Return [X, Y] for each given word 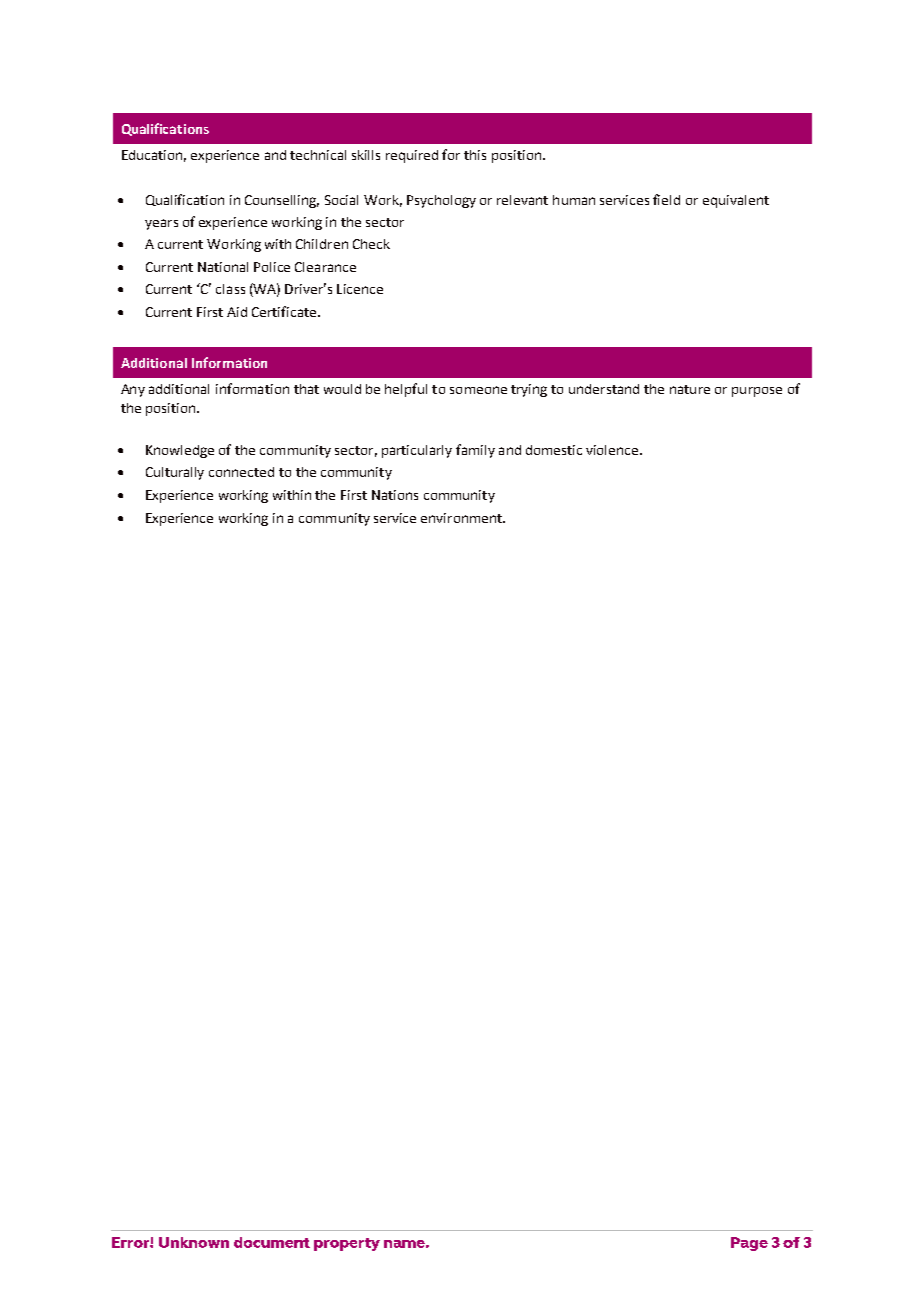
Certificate [285, 311]
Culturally [175, 473]
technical [318, 155]
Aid [237, 312]
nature [690, 389]
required [412, 156]
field [666, 199]
